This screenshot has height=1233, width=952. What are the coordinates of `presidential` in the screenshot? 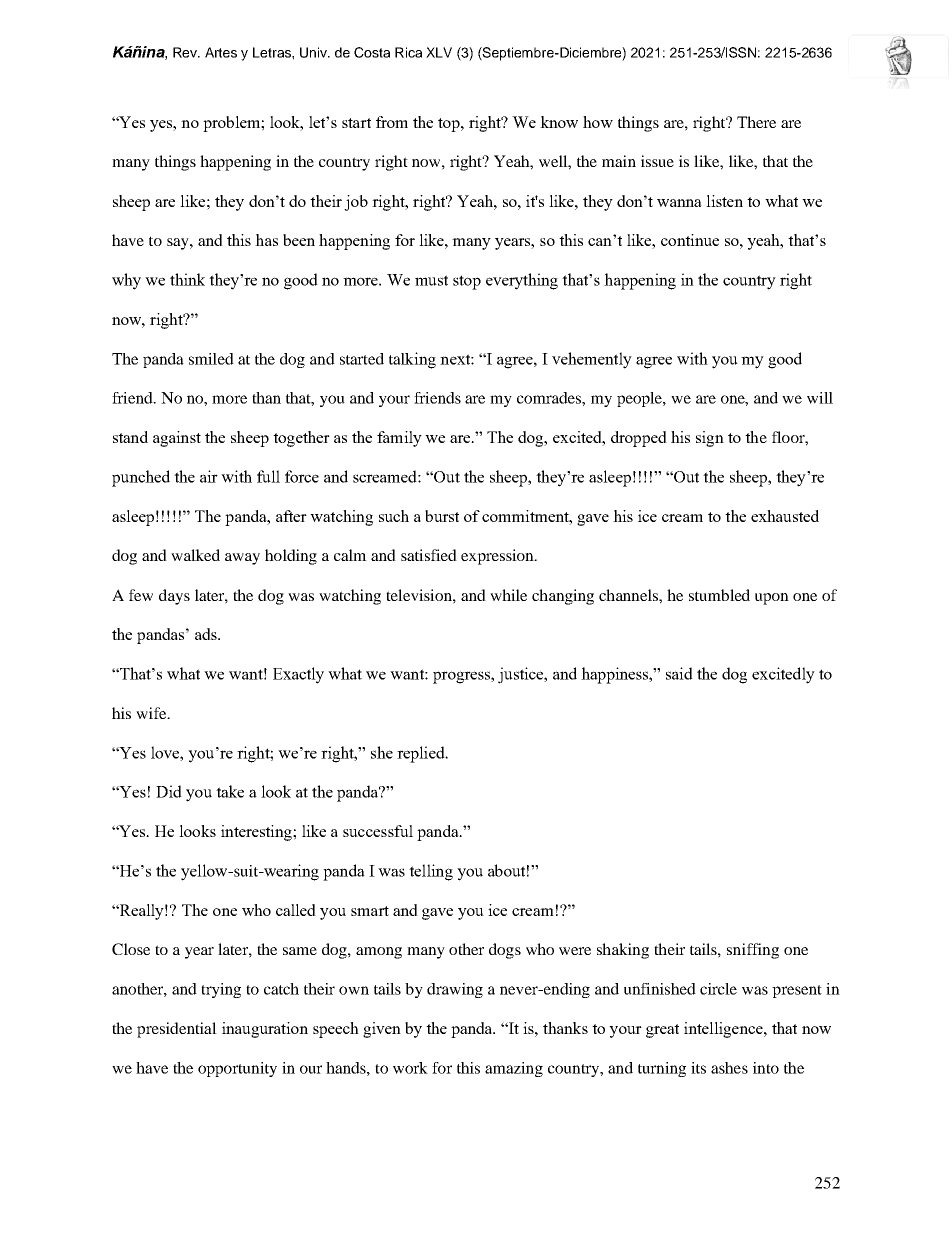 It's located at (177, 1030).
